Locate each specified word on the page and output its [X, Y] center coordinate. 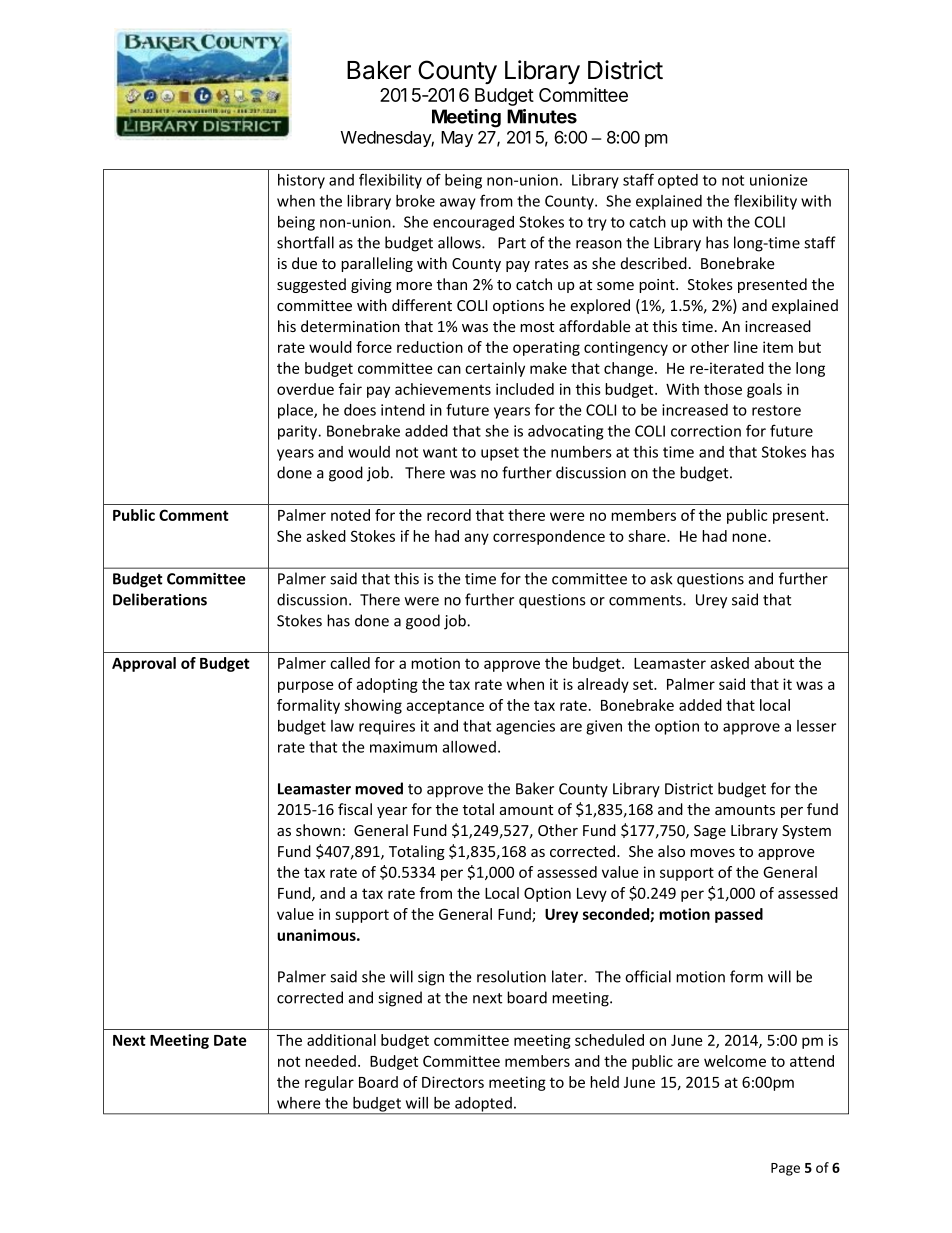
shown [318, 830]
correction [706, 431]
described [654, 263]
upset [500, 454]
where [299, 1103]
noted [350, 515]
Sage [710, 832]
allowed [469, 747]
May [457, 139]
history [301, 181]
